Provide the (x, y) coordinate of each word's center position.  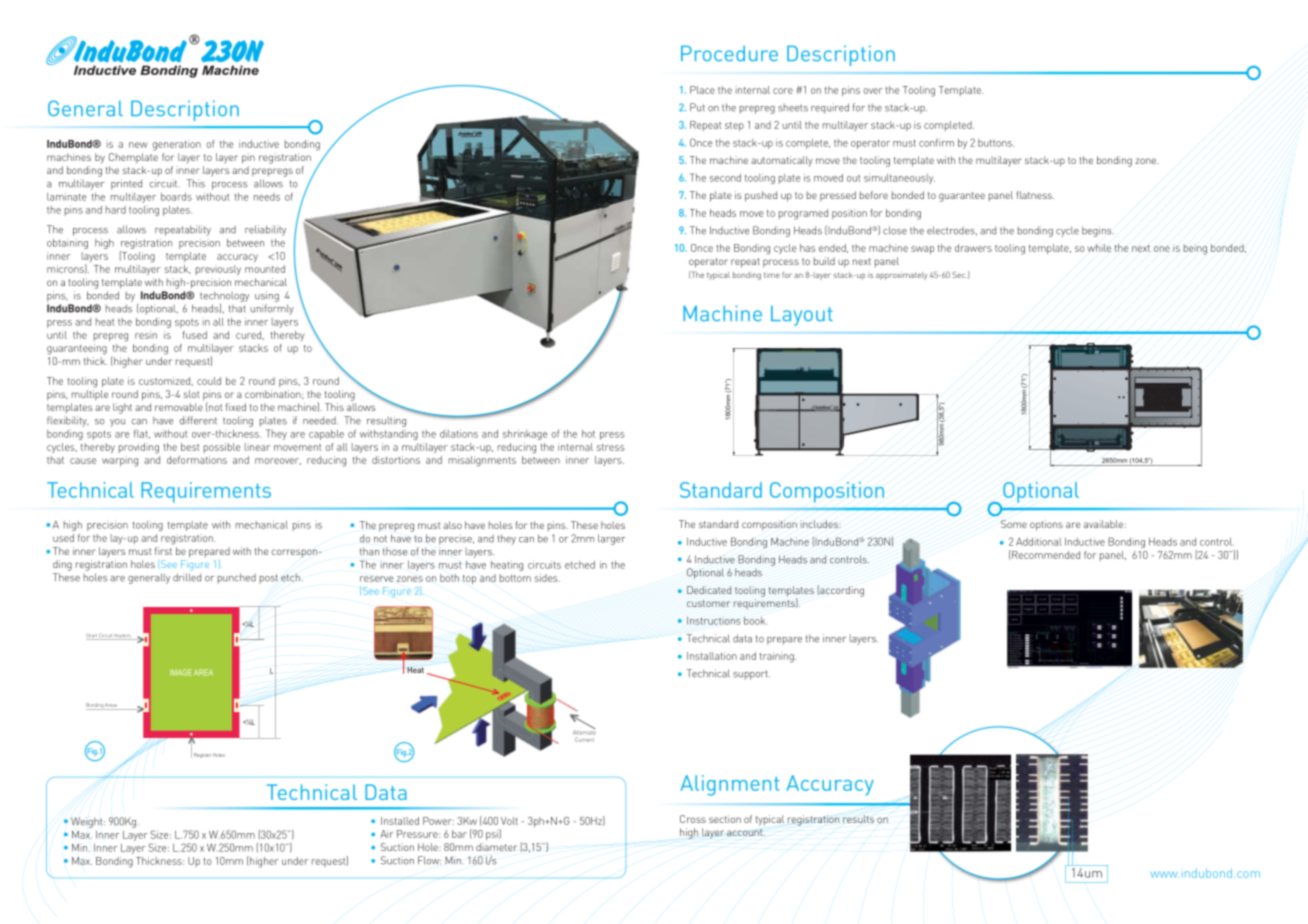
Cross (693, 819)
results (858, 819)
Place (702, 90)
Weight (88, 822)
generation (176, 145)
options (1046, 525)
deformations (197, 460)
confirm (936, 142)
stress (611, 447)
